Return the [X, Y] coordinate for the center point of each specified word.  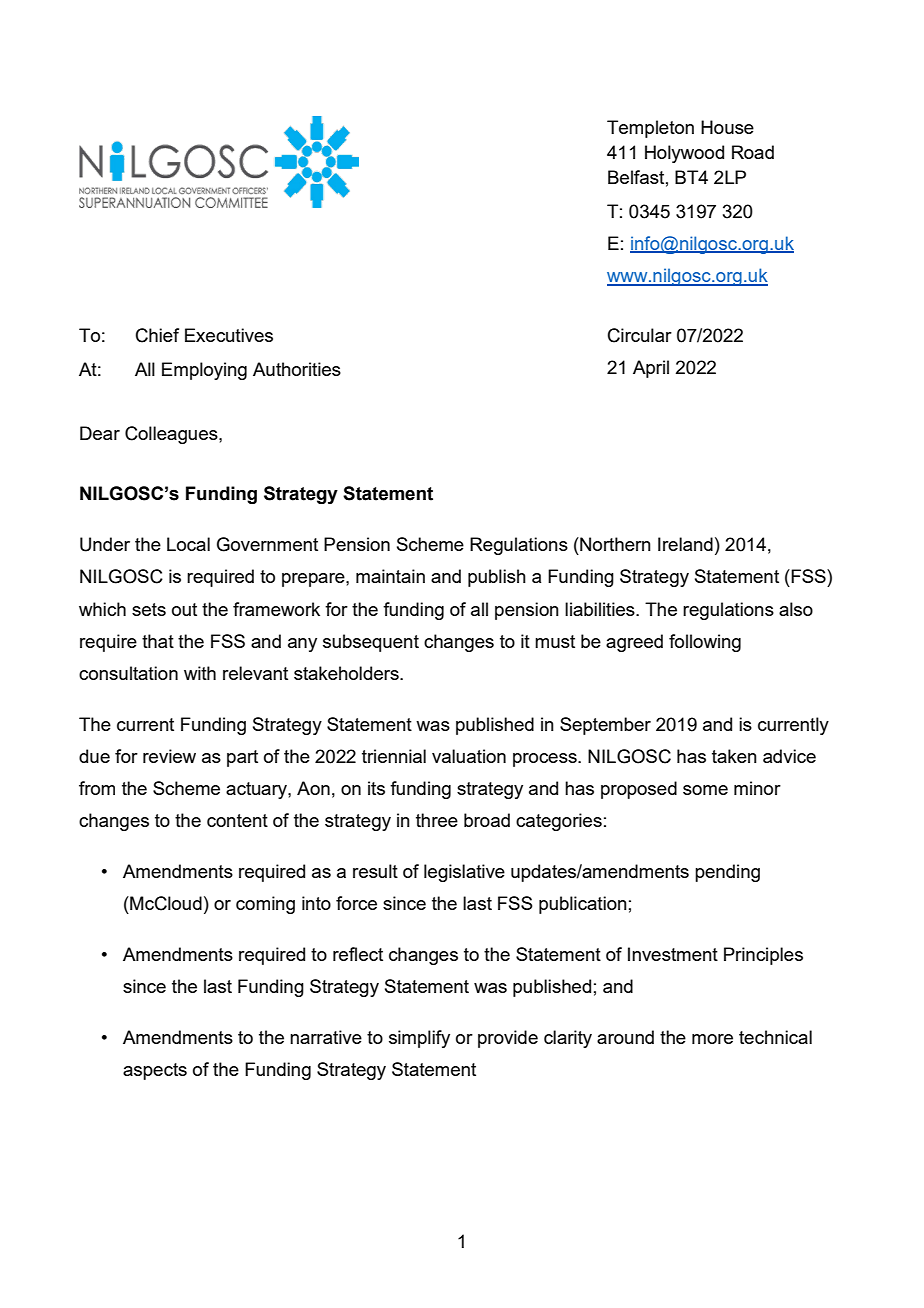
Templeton [650, 129]
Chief [157, 335]
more [712, 1039]
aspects [155, 1071]
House [727, 127]
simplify [419, 1039]
